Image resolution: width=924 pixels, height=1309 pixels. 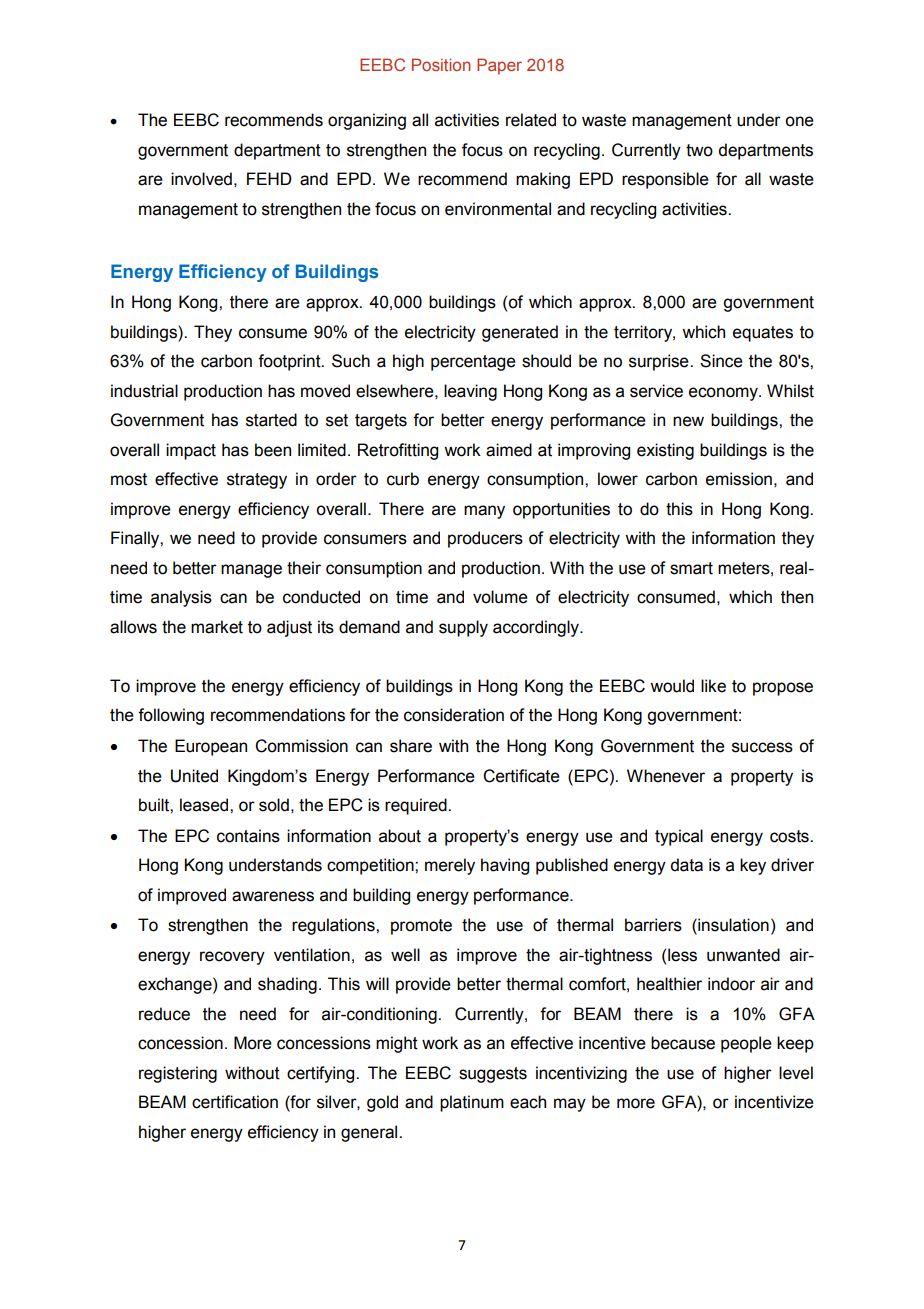 I want to click on smart, so click(x=691, y=568).
